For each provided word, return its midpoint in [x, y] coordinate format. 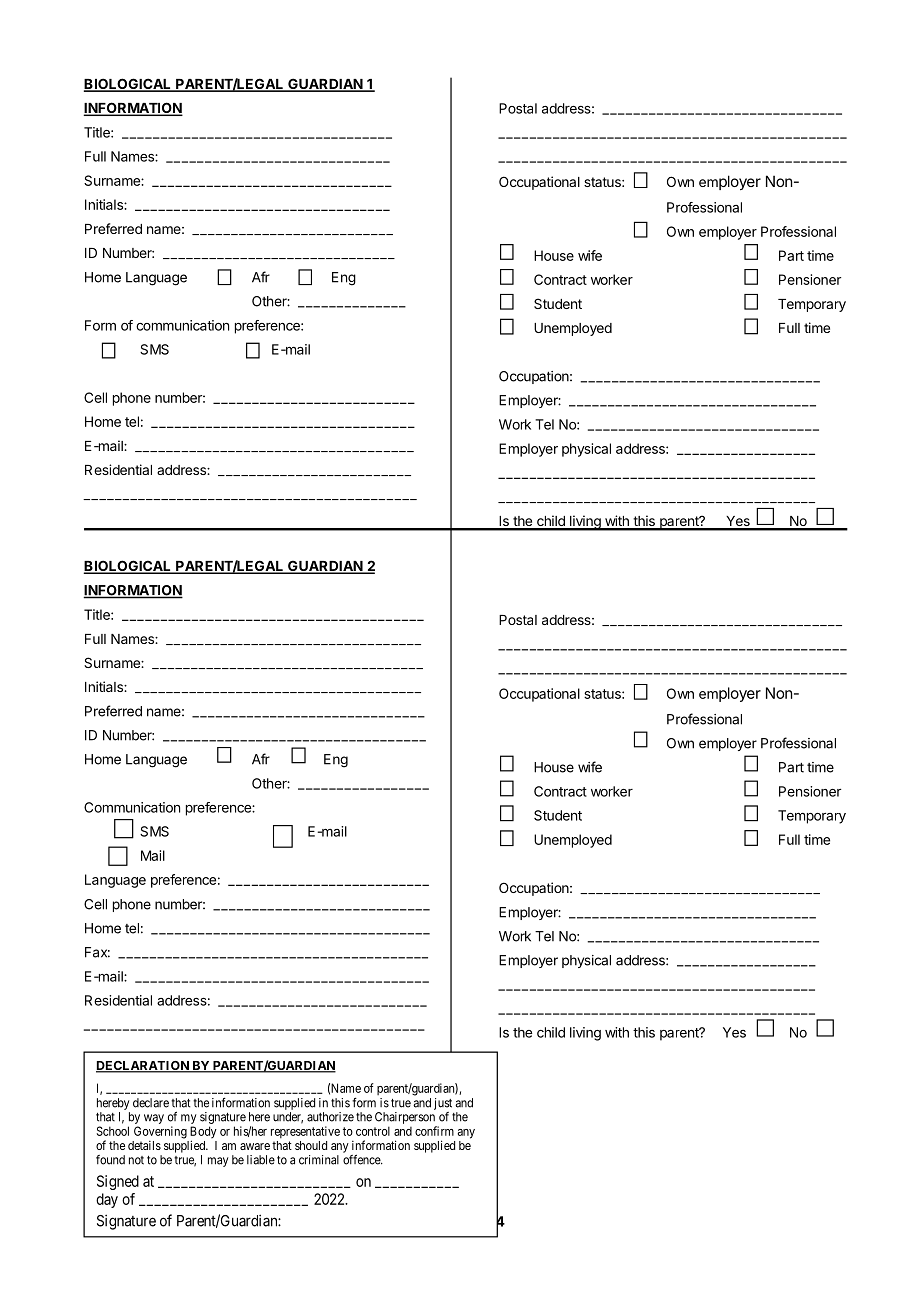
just [443, 1104]
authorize [330, 1117]
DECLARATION [143, 1067]
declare [151, 1103]
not [136, 1160]
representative [305, 1132]
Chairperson [406, 1119]
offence [362, 1159]
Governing [160, 1132]
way [154, 1119]
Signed [118, 1182]
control [373, 1131]
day [107, 1200]
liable [261, 1160]
